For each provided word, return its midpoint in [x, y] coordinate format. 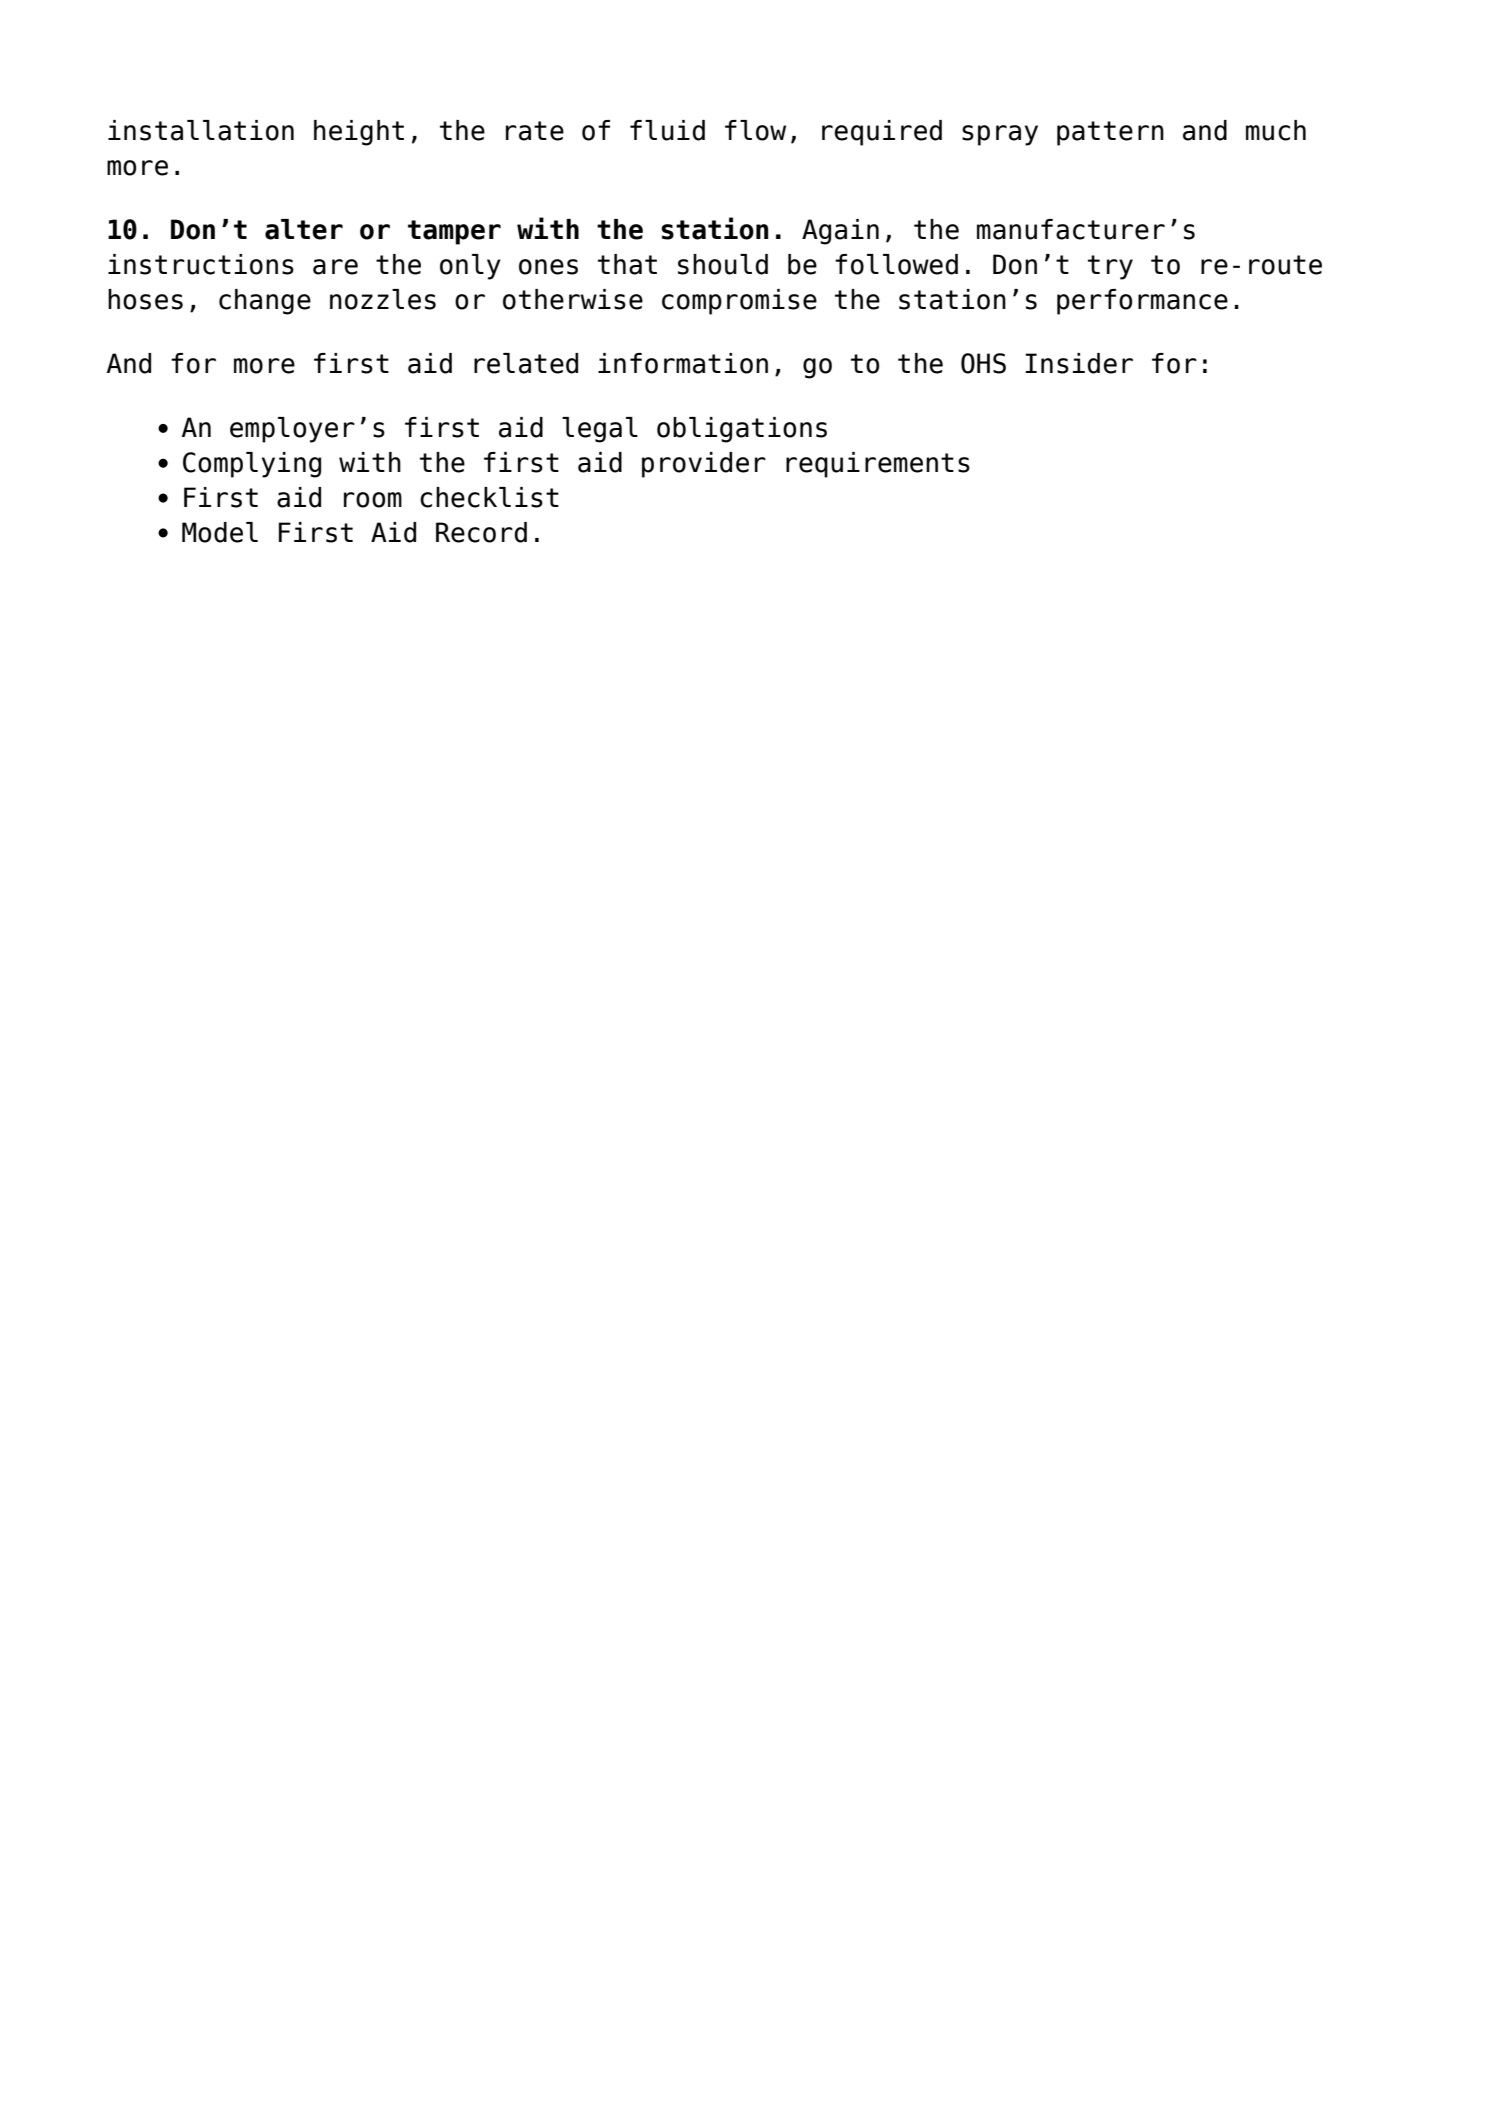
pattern [1110, 133]
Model [220, 532]
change [265, 302]
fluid [667, 130]
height [359, 133]
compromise [739, 302]
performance [1142, 302]
